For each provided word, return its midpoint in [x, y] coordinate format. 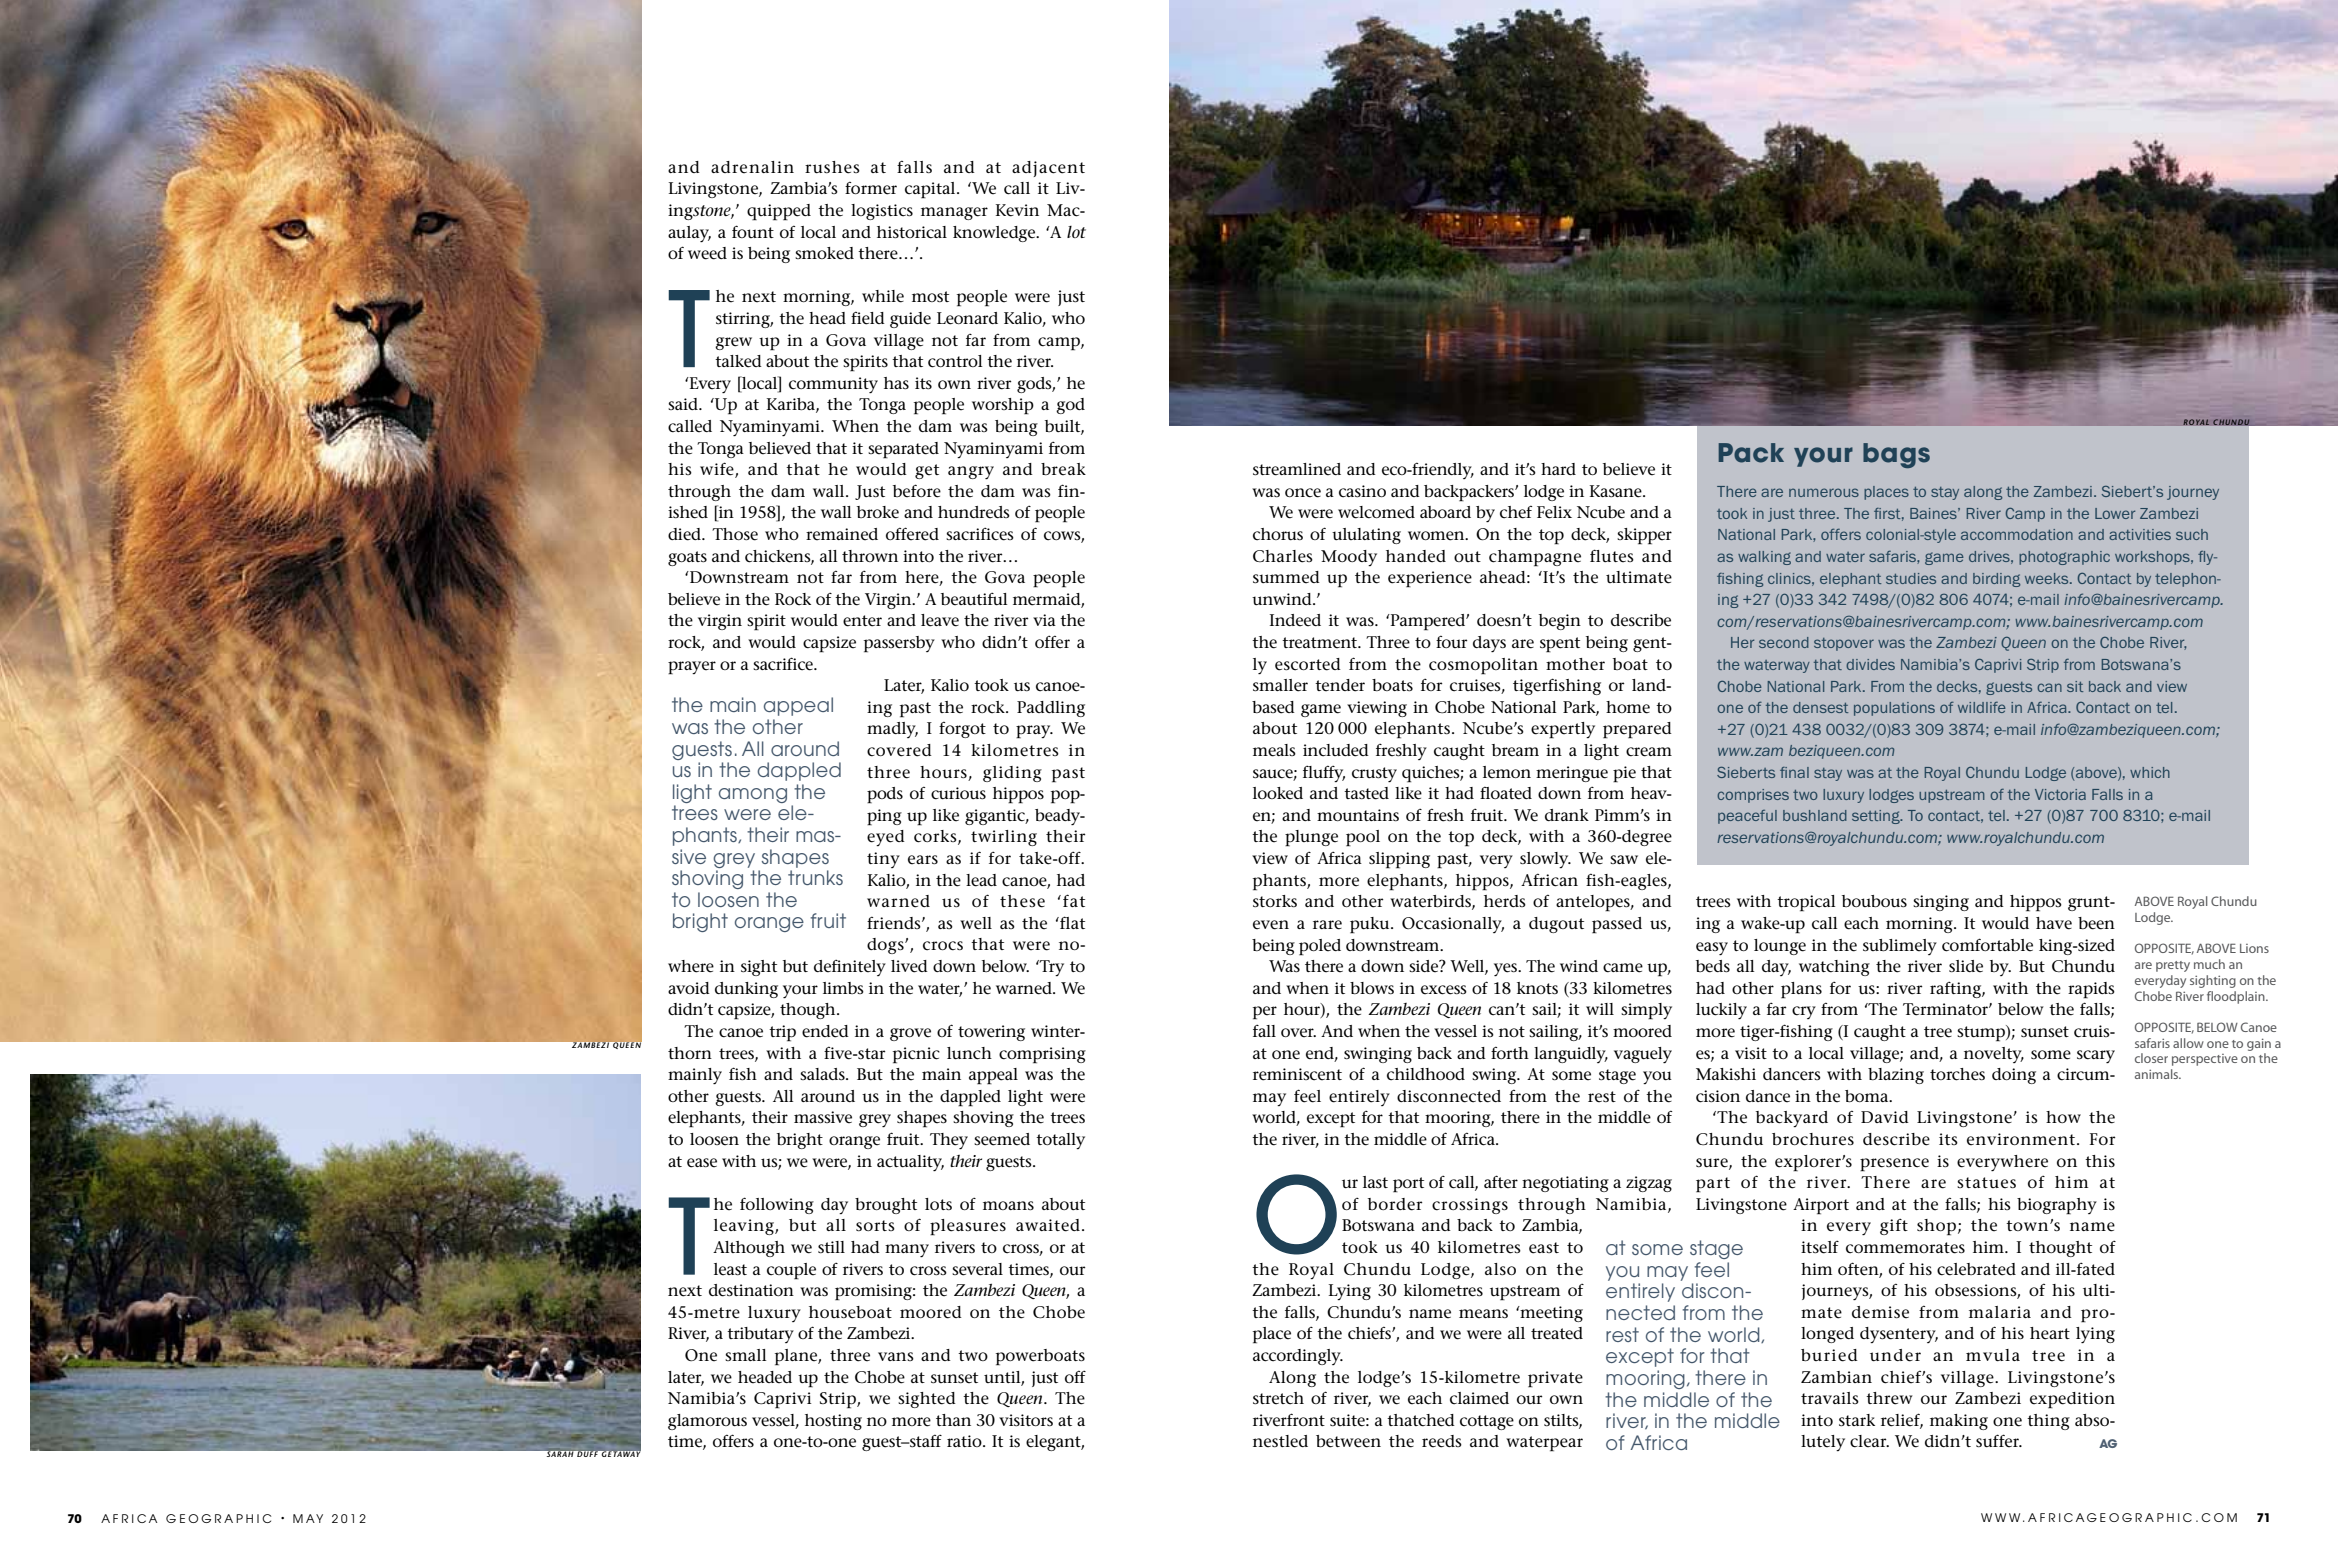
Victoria [2060, 794]
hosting [833, 1422]
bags [1896, 455]
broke [878, 512]
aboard [1445, 512]
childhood [1426, 1074]
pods [885, 795]
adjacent [1048, 169]
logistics [882, 212]
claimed [1479, 1398]
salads [823, 1074]
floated [1506, 793]
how [2063, 1117]
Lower [2115, 513]
